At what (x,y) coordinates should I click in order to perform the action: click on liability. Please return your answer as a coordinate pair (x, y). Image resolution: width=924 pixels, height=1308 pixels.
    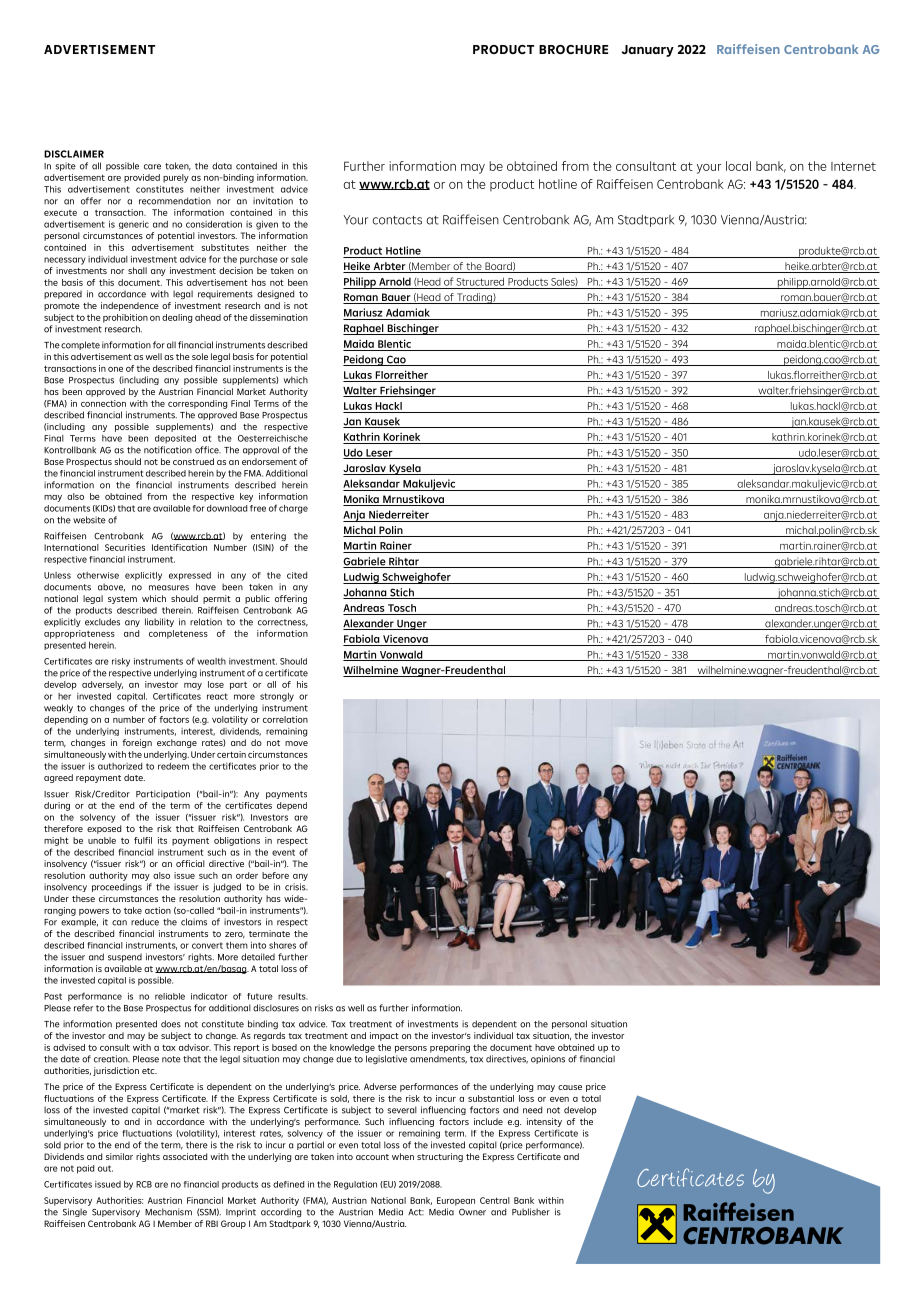
    Looking at the image, I should click on (159, 622).
